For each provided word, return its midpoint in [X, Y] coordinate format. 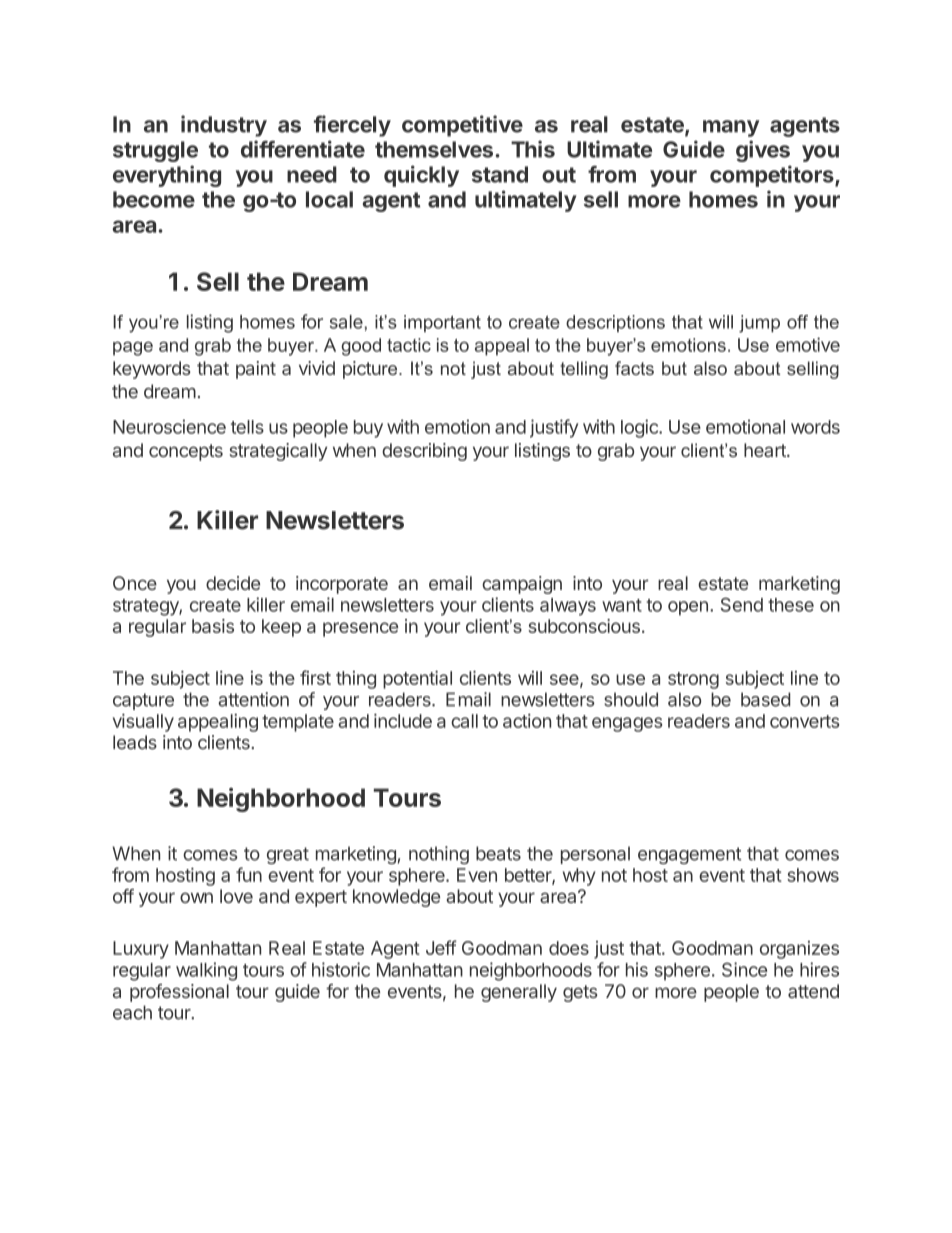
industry [224, 126]
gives [763, 151]
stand [500, 174]
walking [206, 971]
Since [744, 969]
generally [519, 993]
